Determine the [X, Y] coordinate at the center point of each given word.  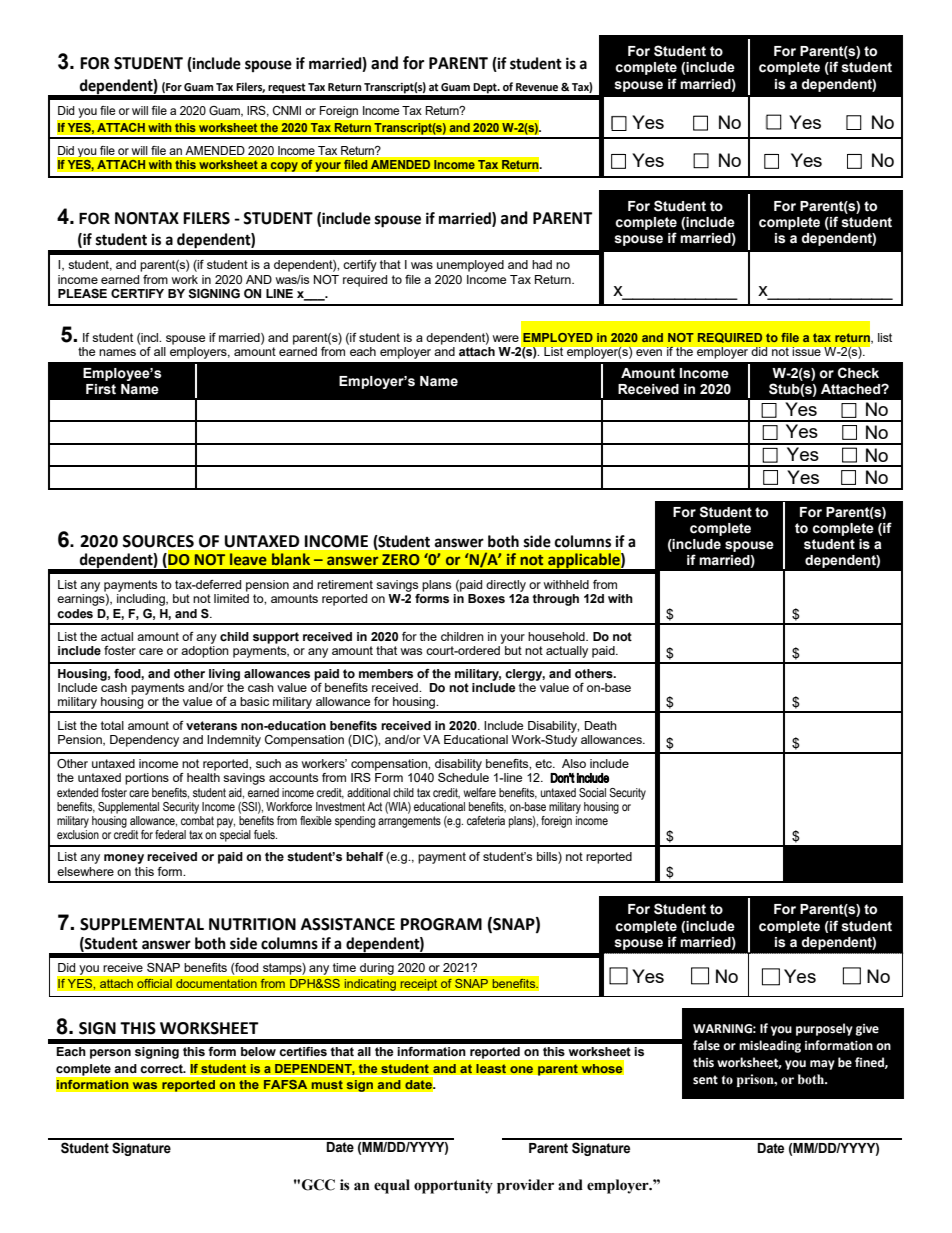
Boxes [486, 599]
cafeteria [486, 820]
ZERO [401, 559]
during [377, 969]
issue [807, 351]
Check [858, 373]
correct [162, 1069]
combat [197, 820]
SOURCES [158, 541]
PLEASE [82, 294]
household [557, 636]
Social [592, 792]
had [542, 264]
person [110, 1054]
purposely [824, 1029]
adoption [205, 652]
